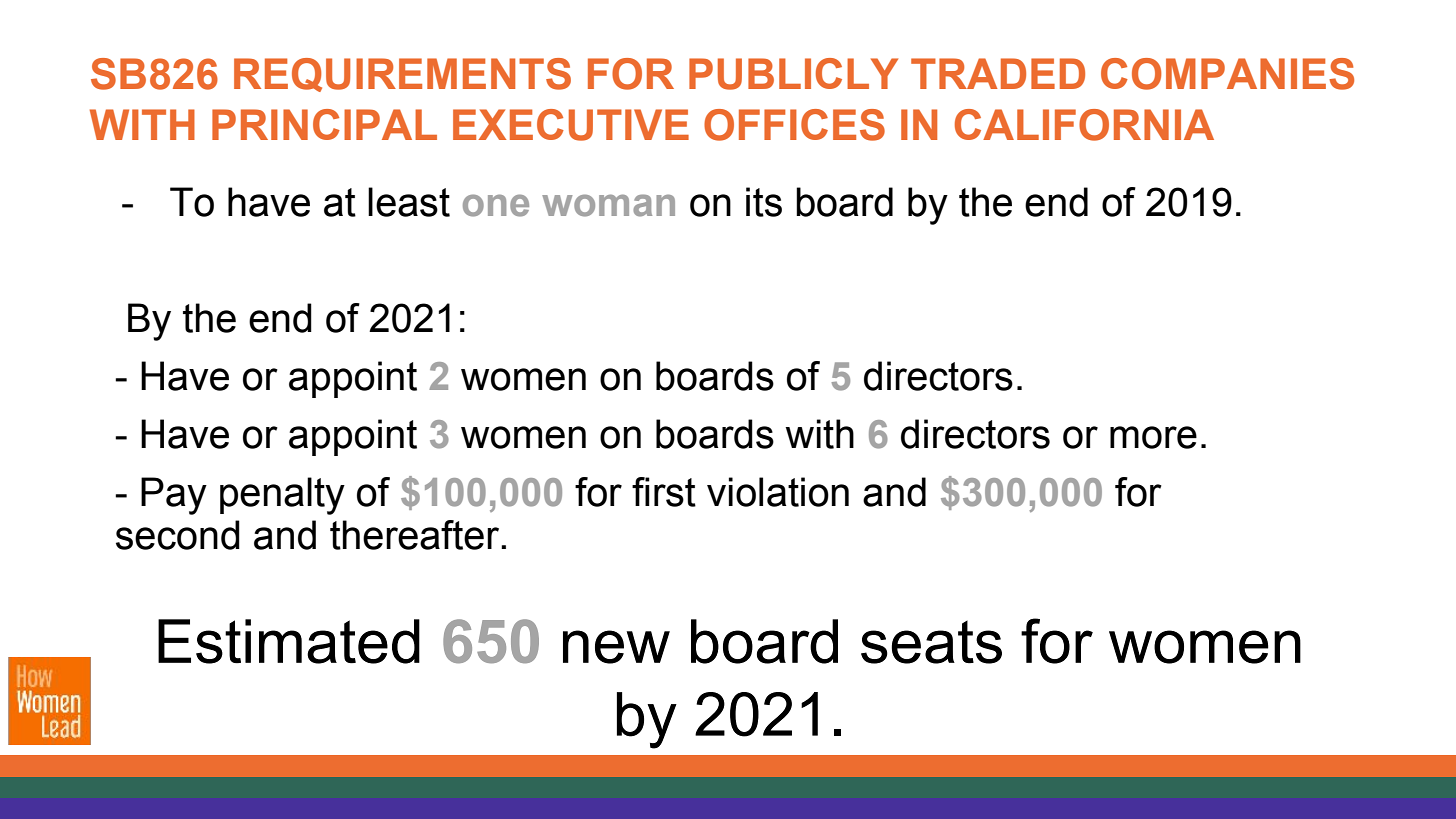  Describe the element at coordinates (282, 496) in the page. I see `penalty` at that location.
